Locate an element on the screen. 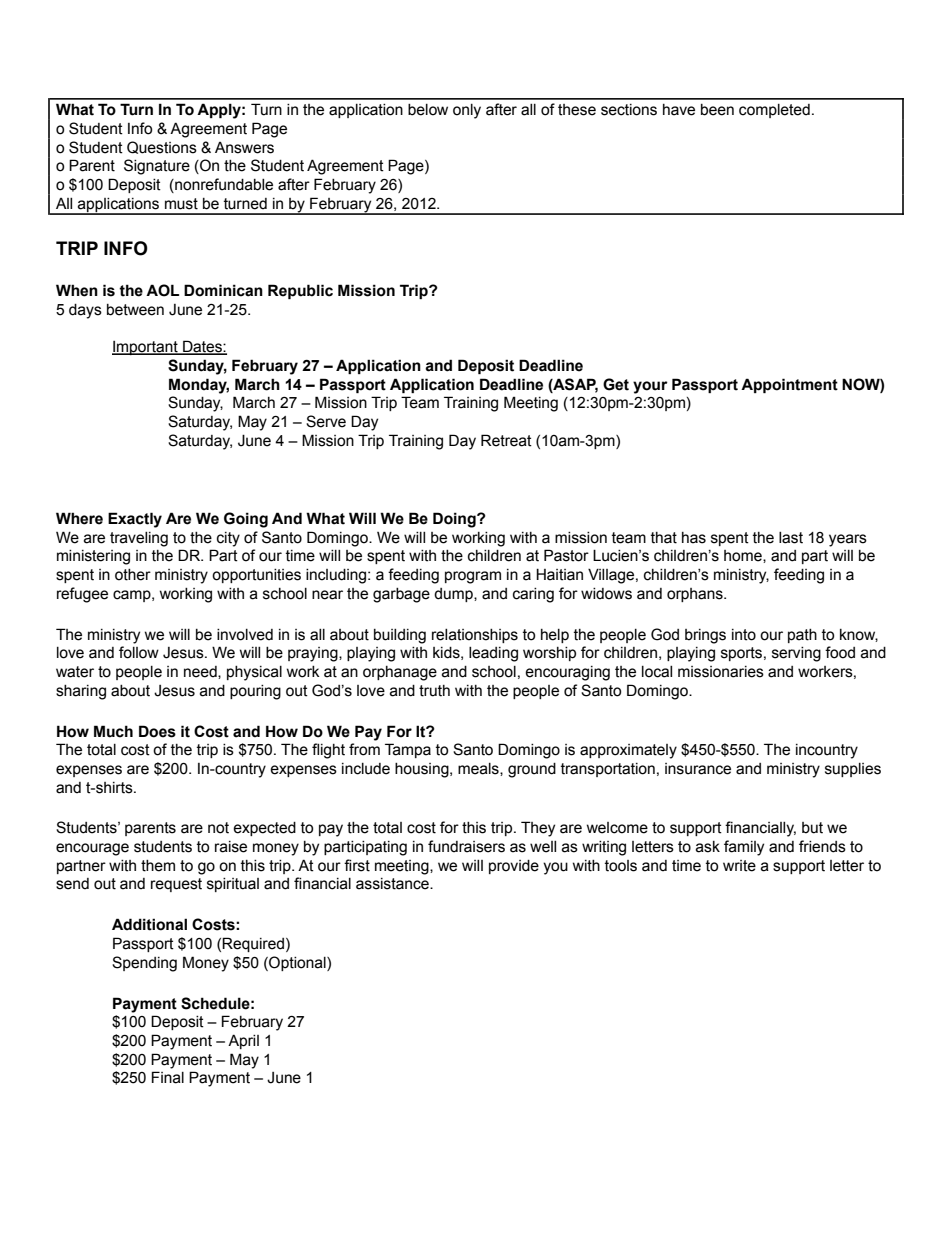 The width and height of the screenshot is (952, 1233). other is located at coordinates (133, 575).
